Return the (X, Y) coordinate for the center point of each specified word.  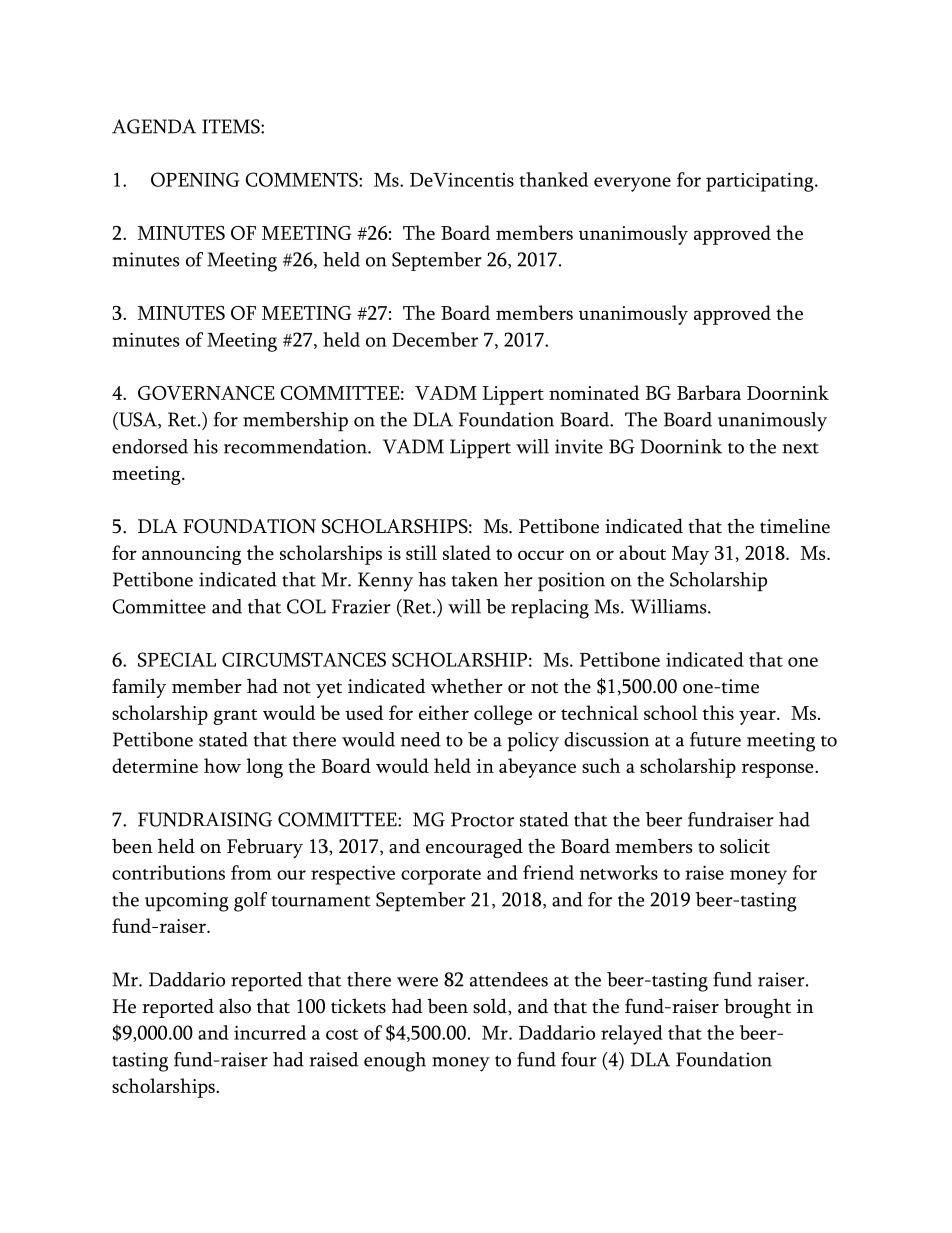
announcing (191, 555)
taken (474, 579)
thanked (553, 179)
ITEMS (232, 126)
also (235, 1006)
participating (761, 182)
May (690, 555)
